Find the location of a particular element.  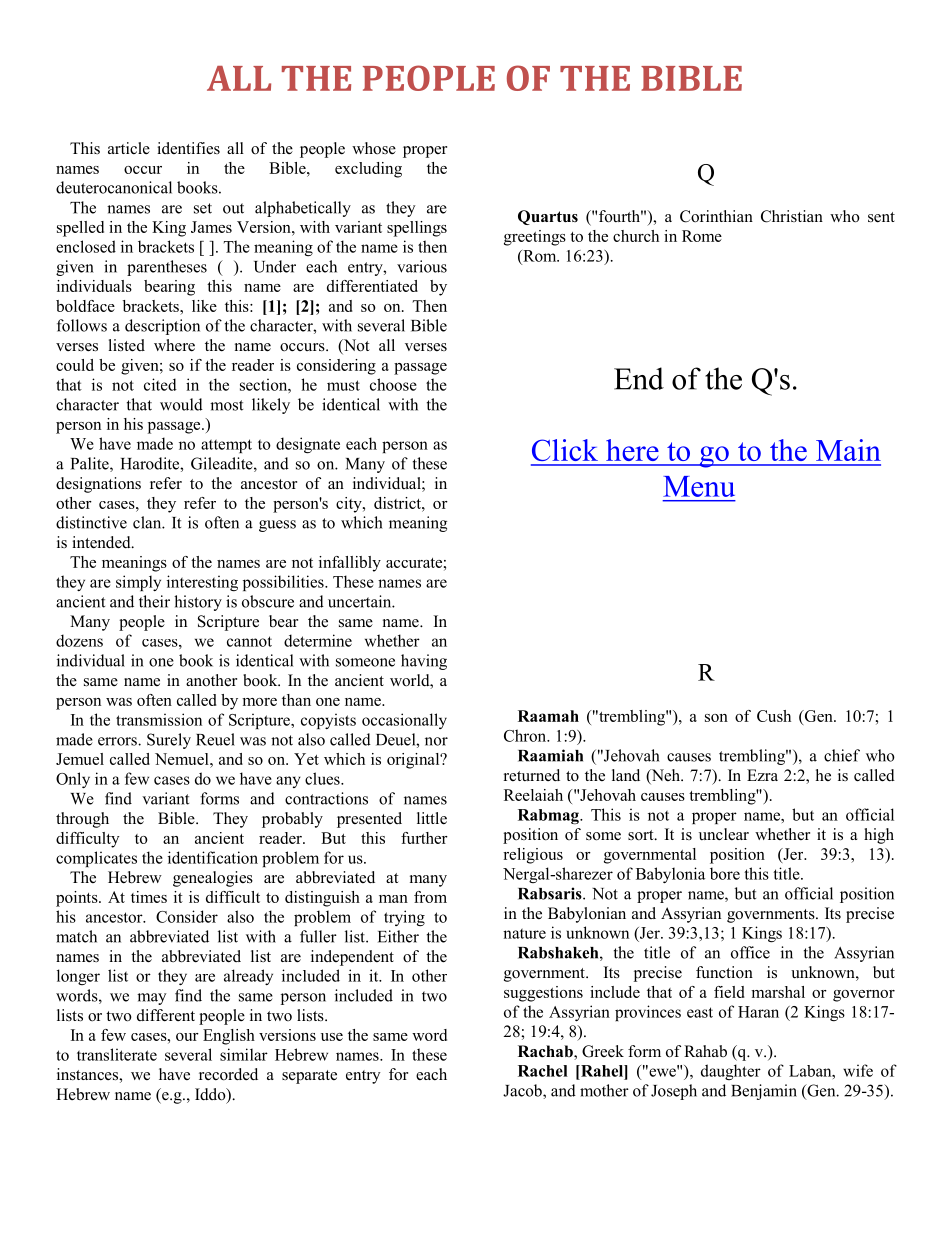

identifies is located at coordinates (188, 148).
